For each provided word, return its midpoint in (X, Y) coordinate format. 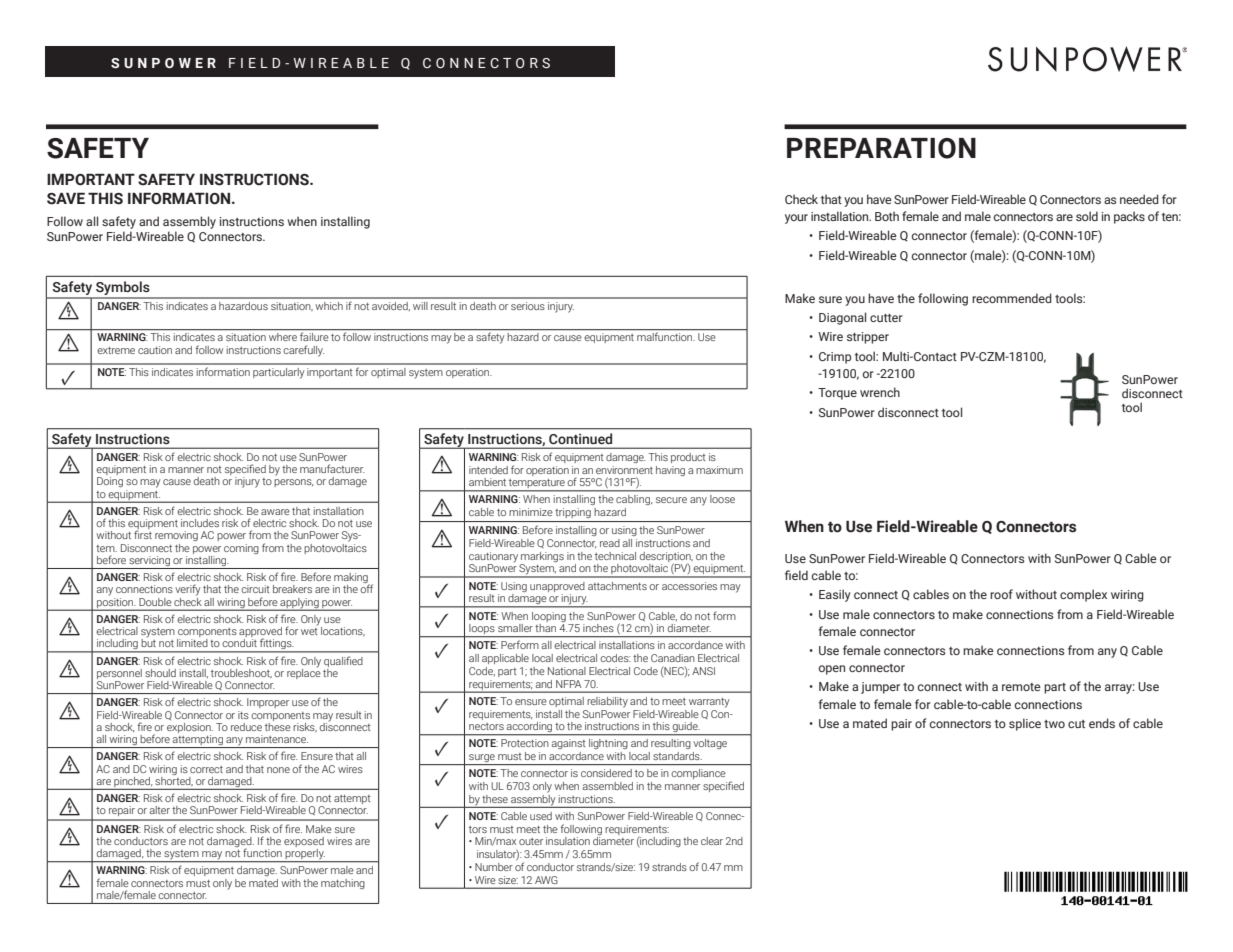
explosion (190, 728)
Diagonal (842, 318)
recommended (1012, 298)
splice (1025, 724)
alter (159, 810)
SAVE (66, 198)
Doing (110, 482)
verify (188, 590)
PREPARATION (881, 148)
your (796, 219)
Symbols (123, 289)
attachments (617, 586)
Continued (580, 438)
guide (685, 728)
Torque (837, 394)
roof (1001, 594)
